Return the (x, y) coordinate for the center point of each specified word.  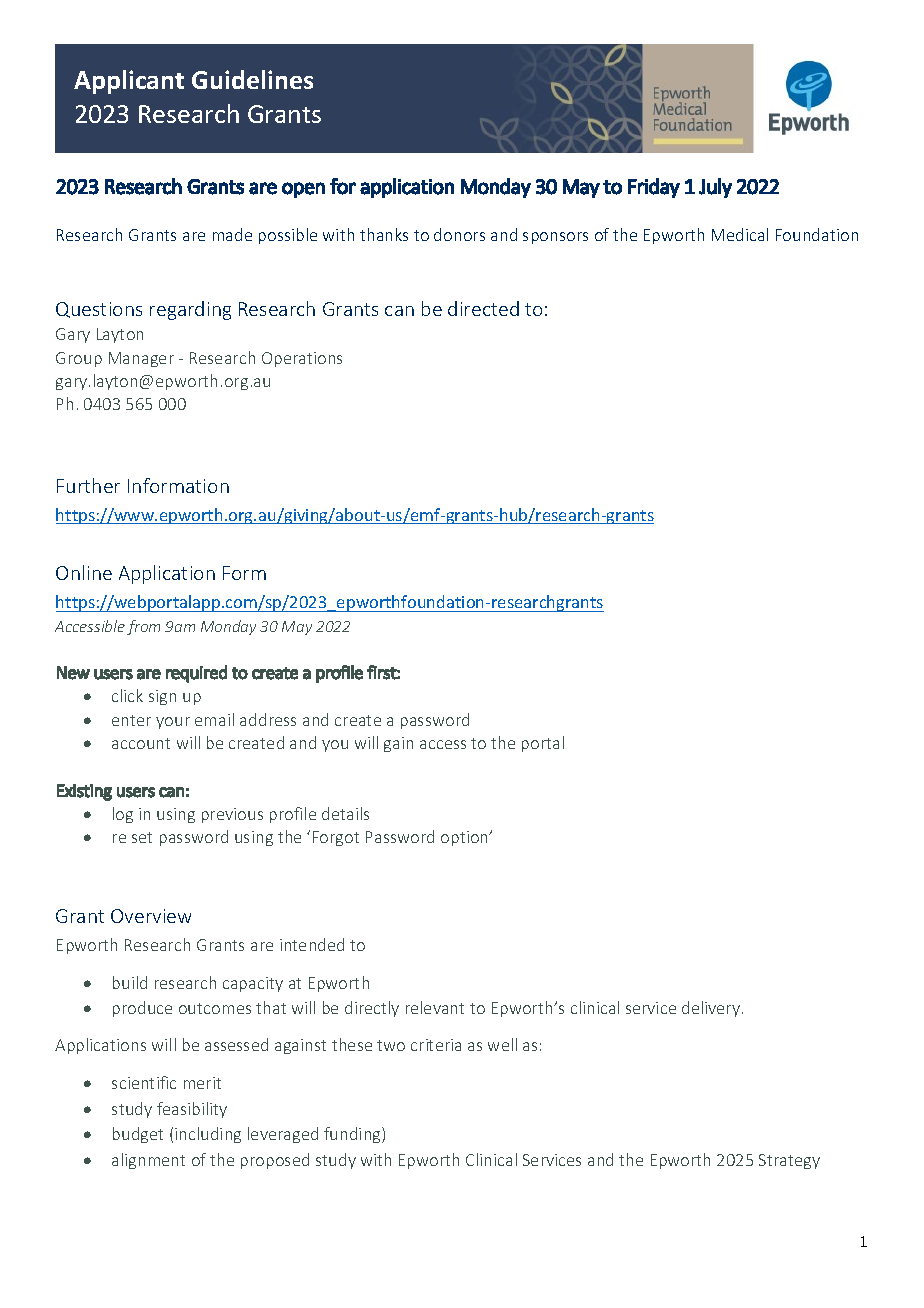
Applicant (129, 82)
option (466, 838)
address (268, 719)
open (303, 190)
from (143, 627)
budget (138, 1135)
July (715, 188)
